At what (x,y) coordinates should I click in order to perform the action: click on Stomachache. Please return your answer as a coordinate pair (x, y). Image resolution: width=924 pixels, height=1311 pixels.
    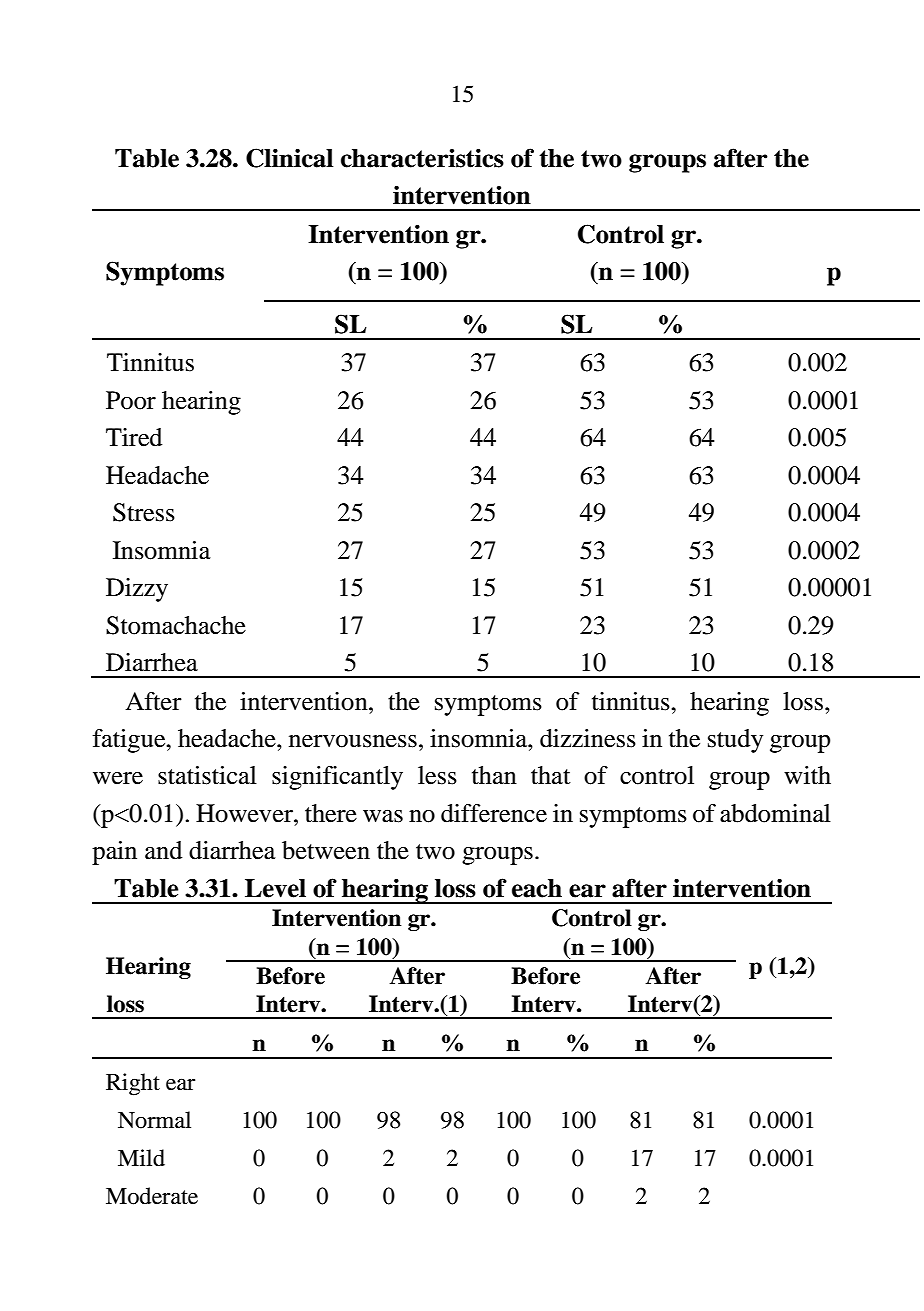
    Looking at the image, I should click on (176, 625).
